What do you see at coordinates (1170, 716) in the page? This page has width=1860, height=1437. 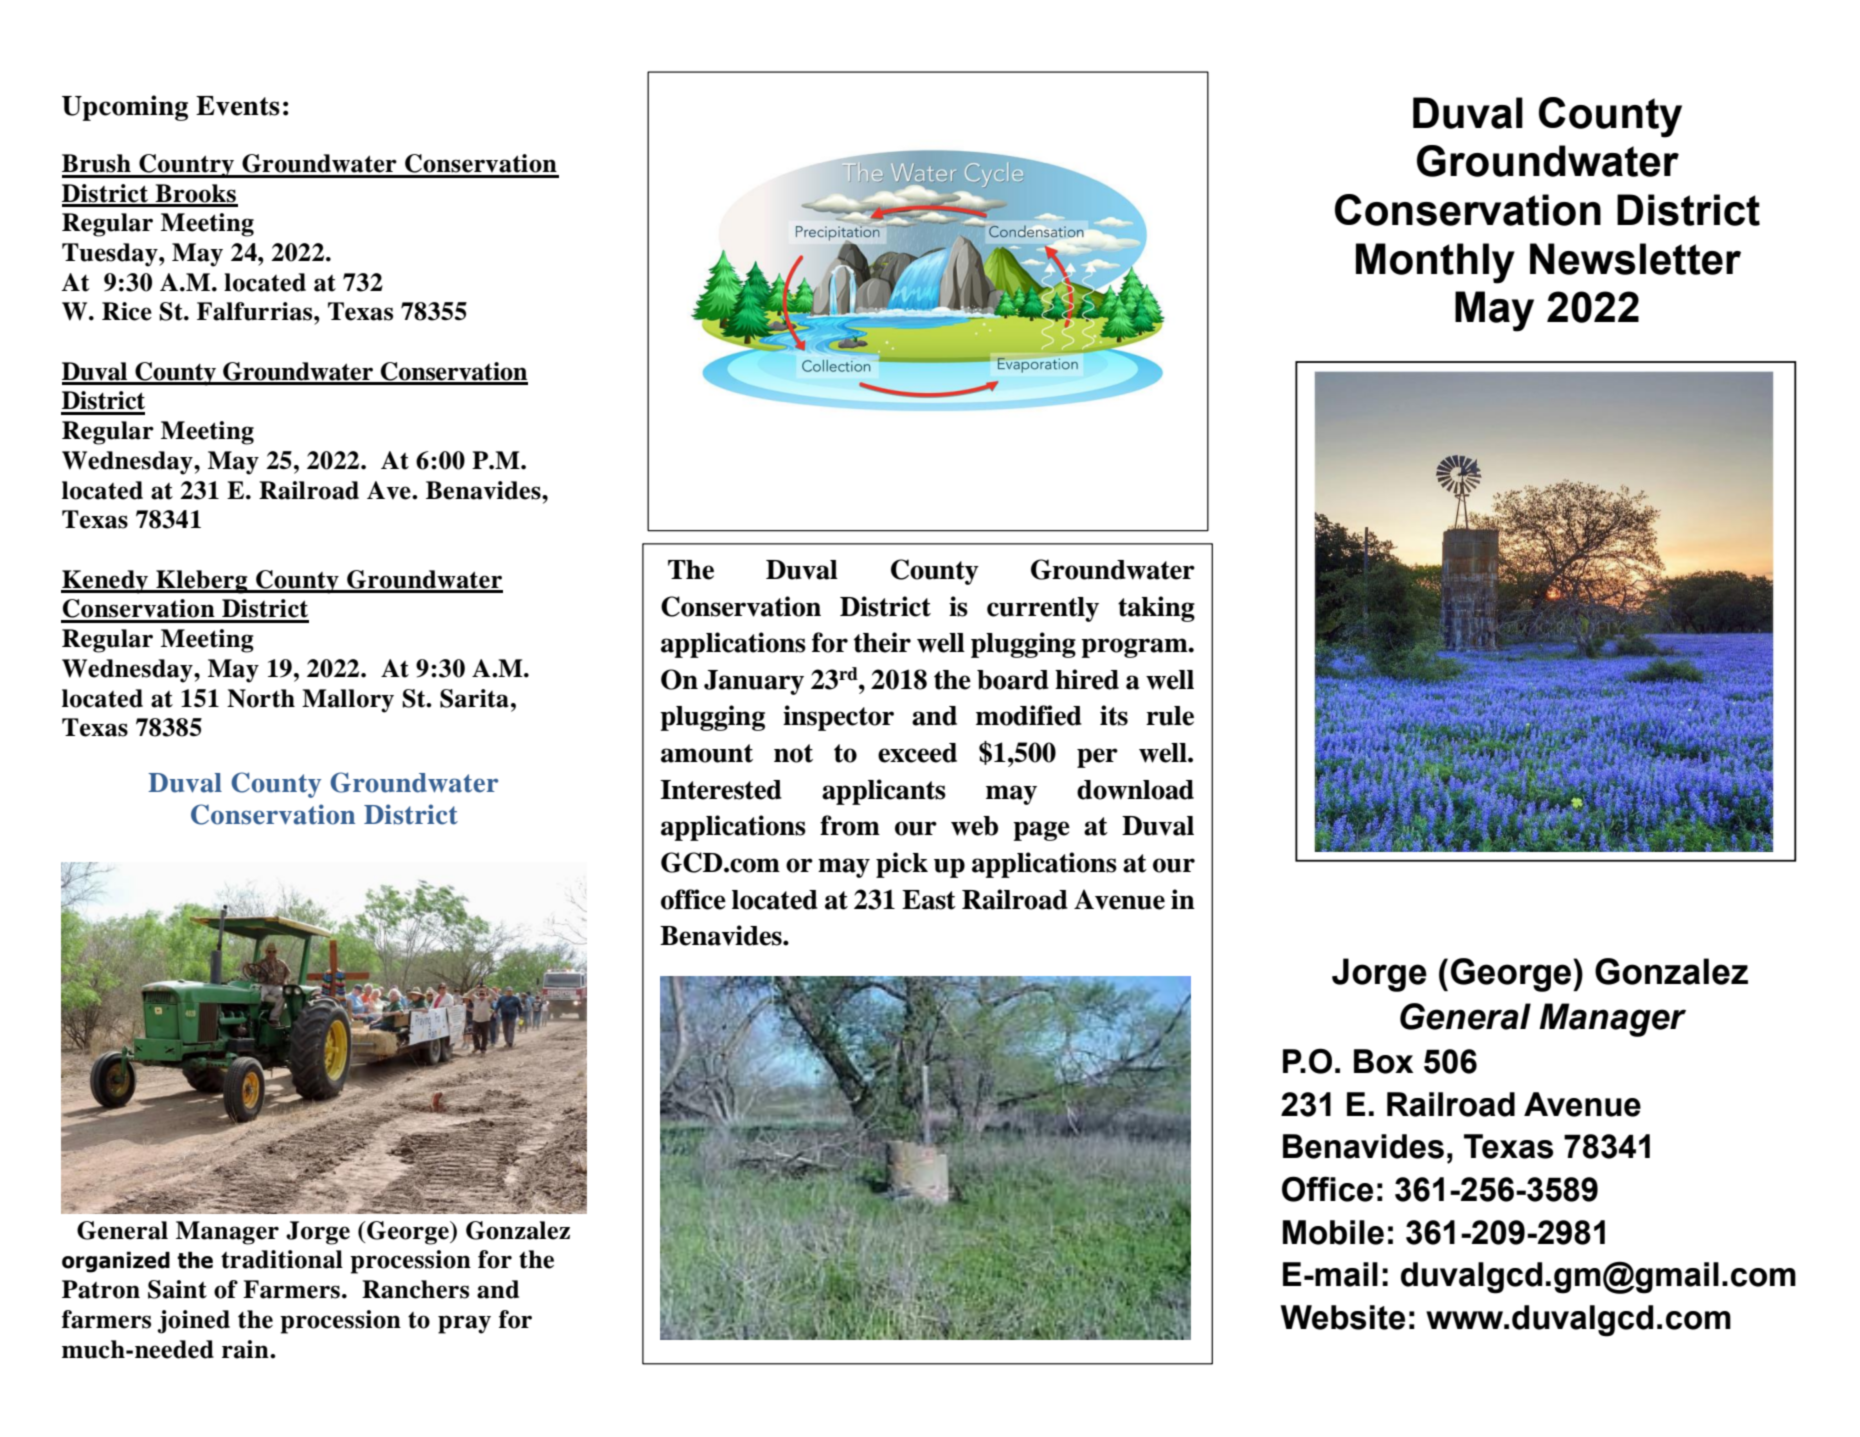 I see `rule` at bounding box center [1170, 716].
